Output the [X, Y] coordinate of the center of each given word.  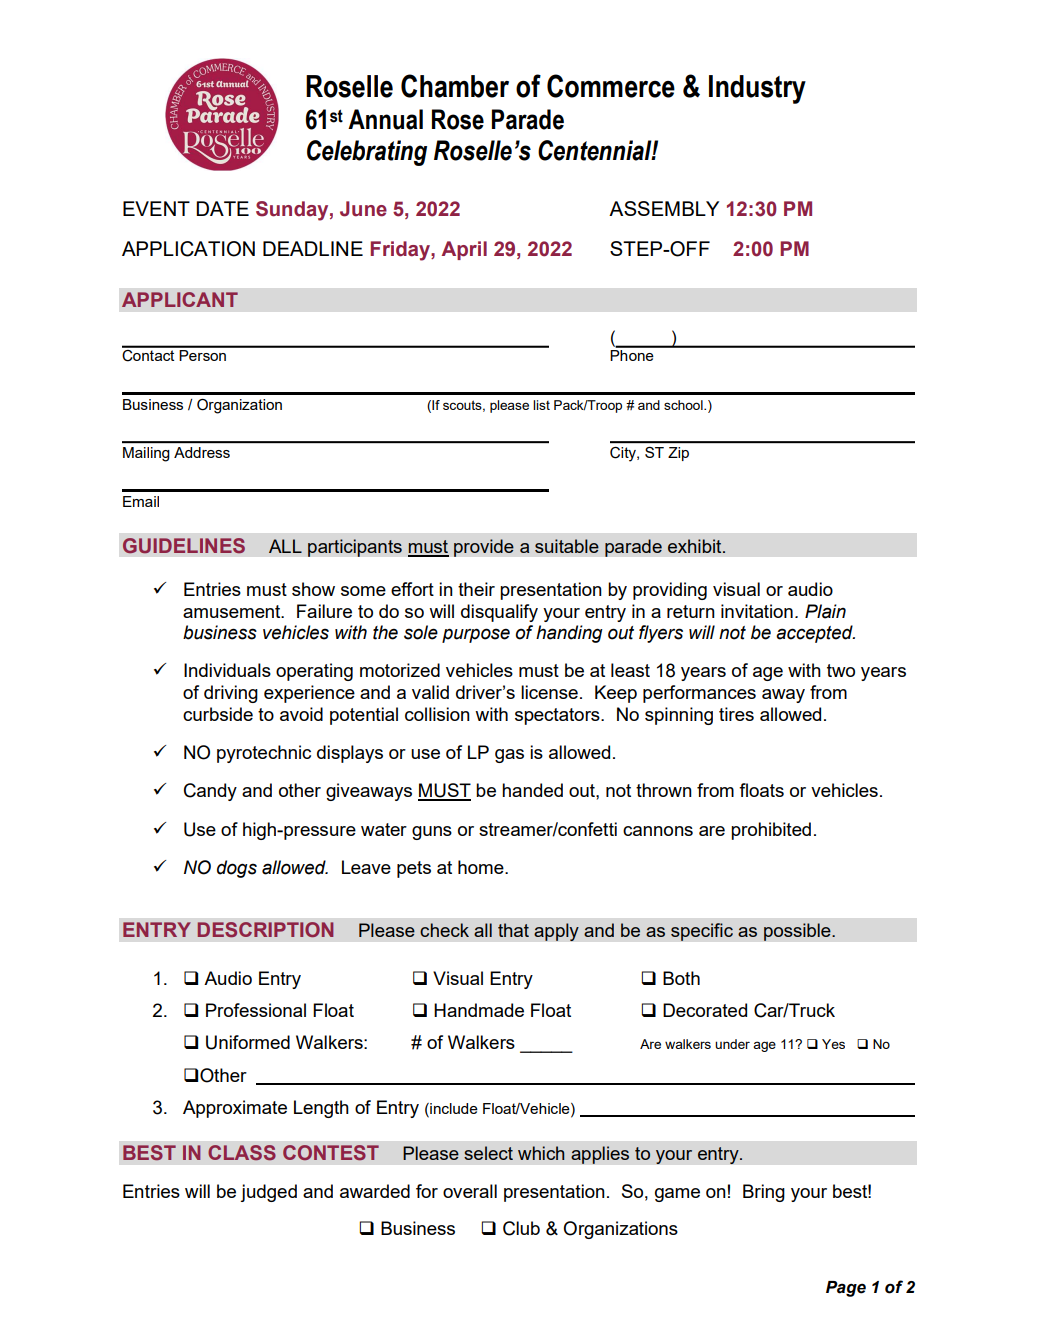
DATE [222, 208]
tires [736, 714]
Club [521, 1228]
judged [268, 1193]
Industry [757, 89]
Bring [764, 1193]
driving [231, 694]
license [549, 692]
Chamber [455, 86]
